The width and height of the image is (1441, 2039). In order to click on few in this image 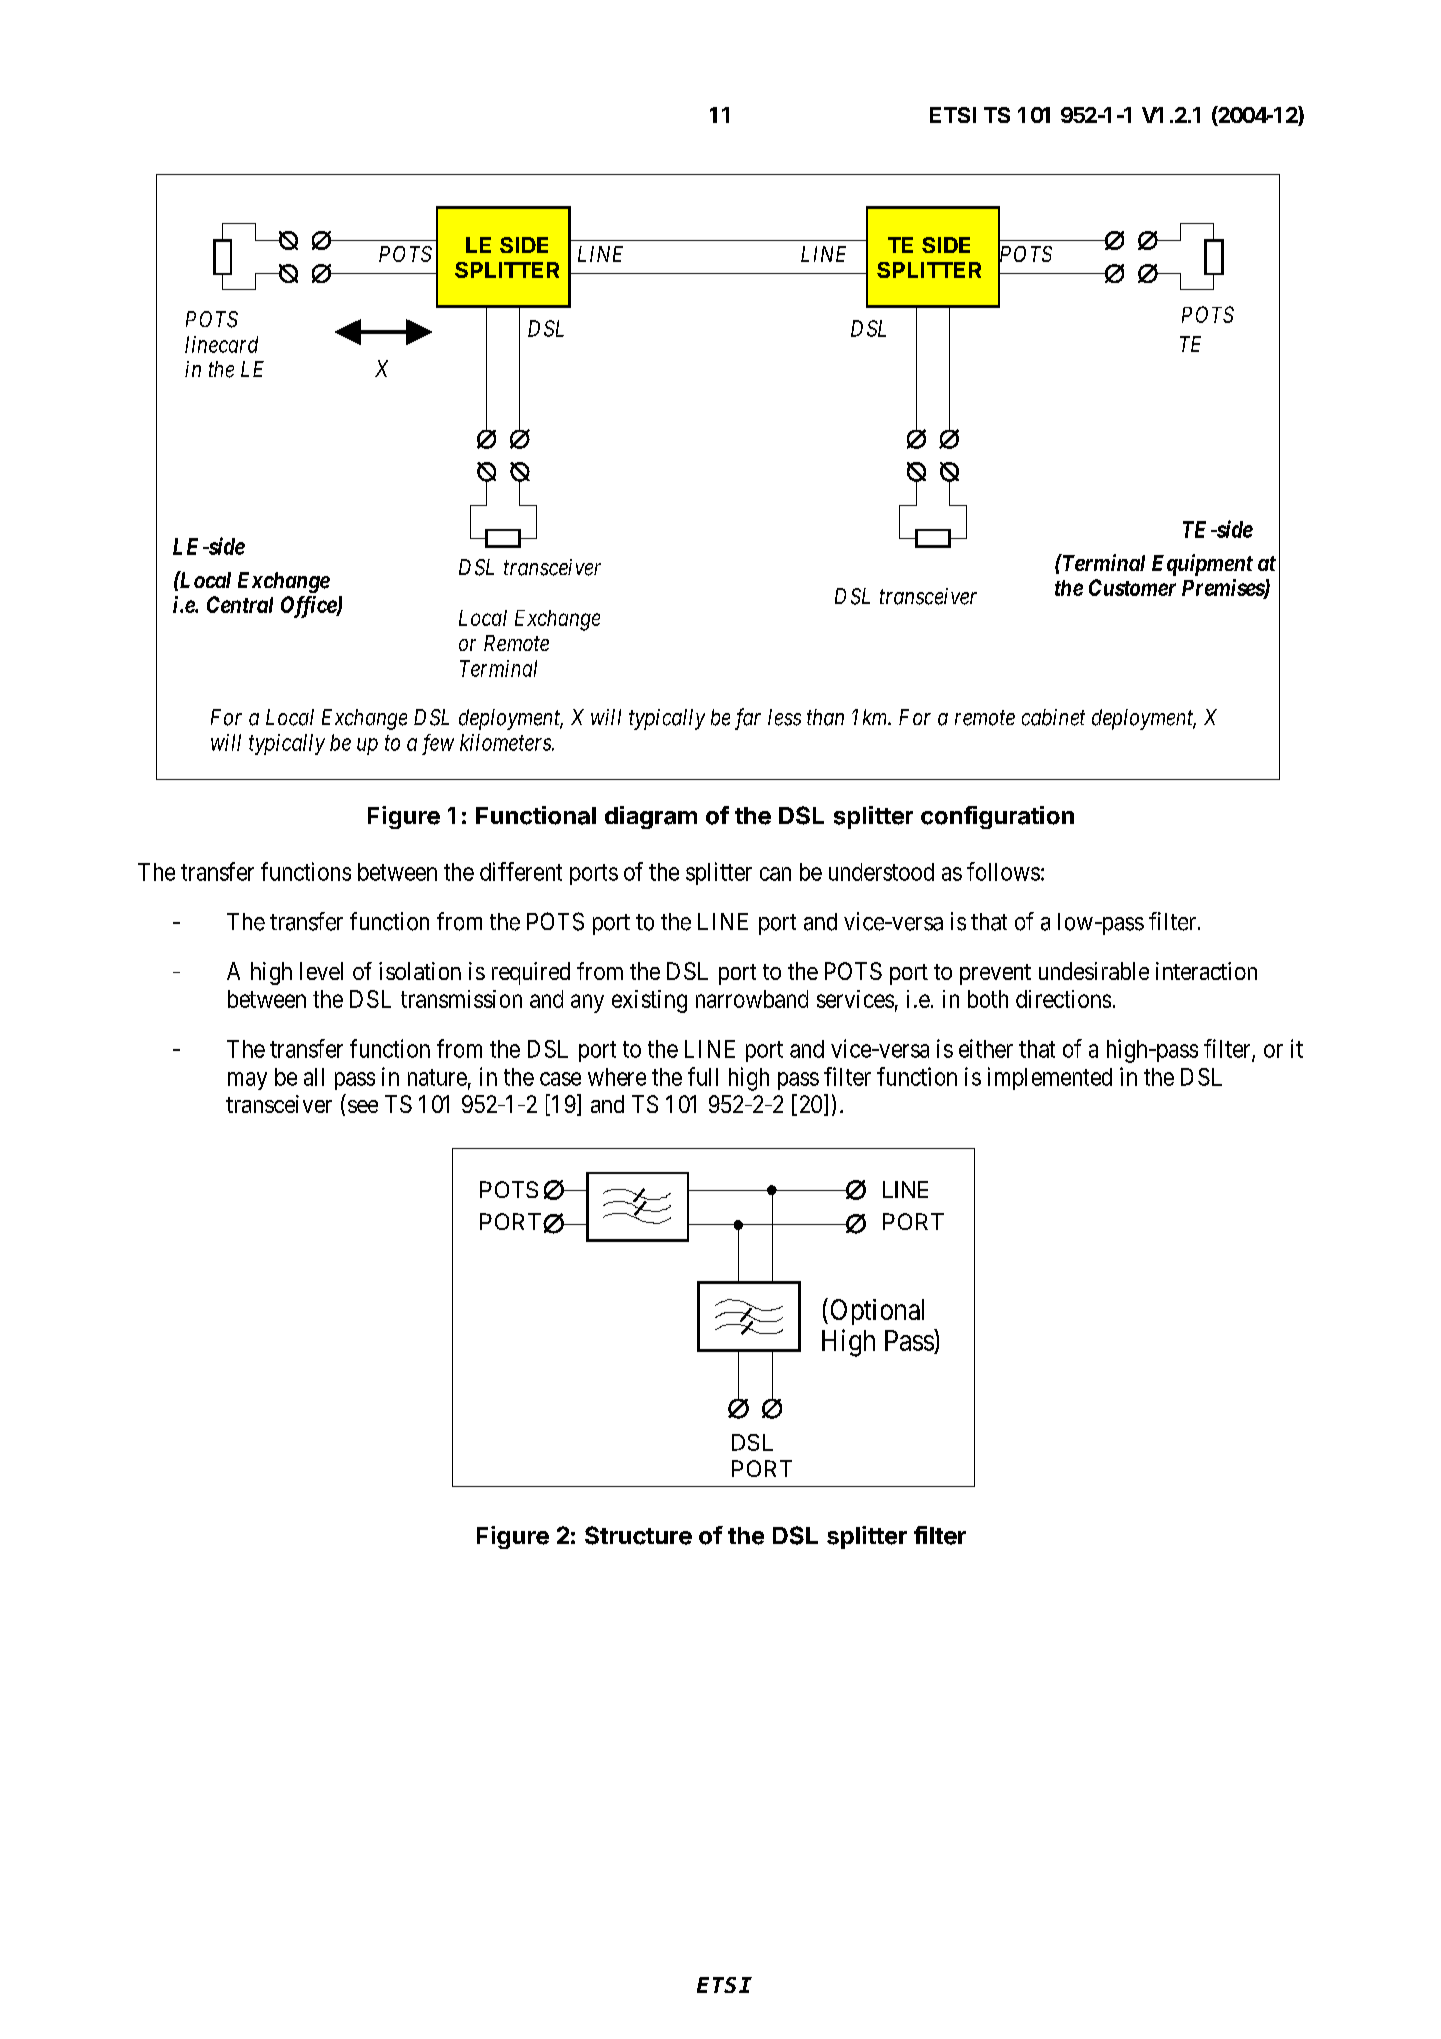, I will do `click(438, 744)`.
